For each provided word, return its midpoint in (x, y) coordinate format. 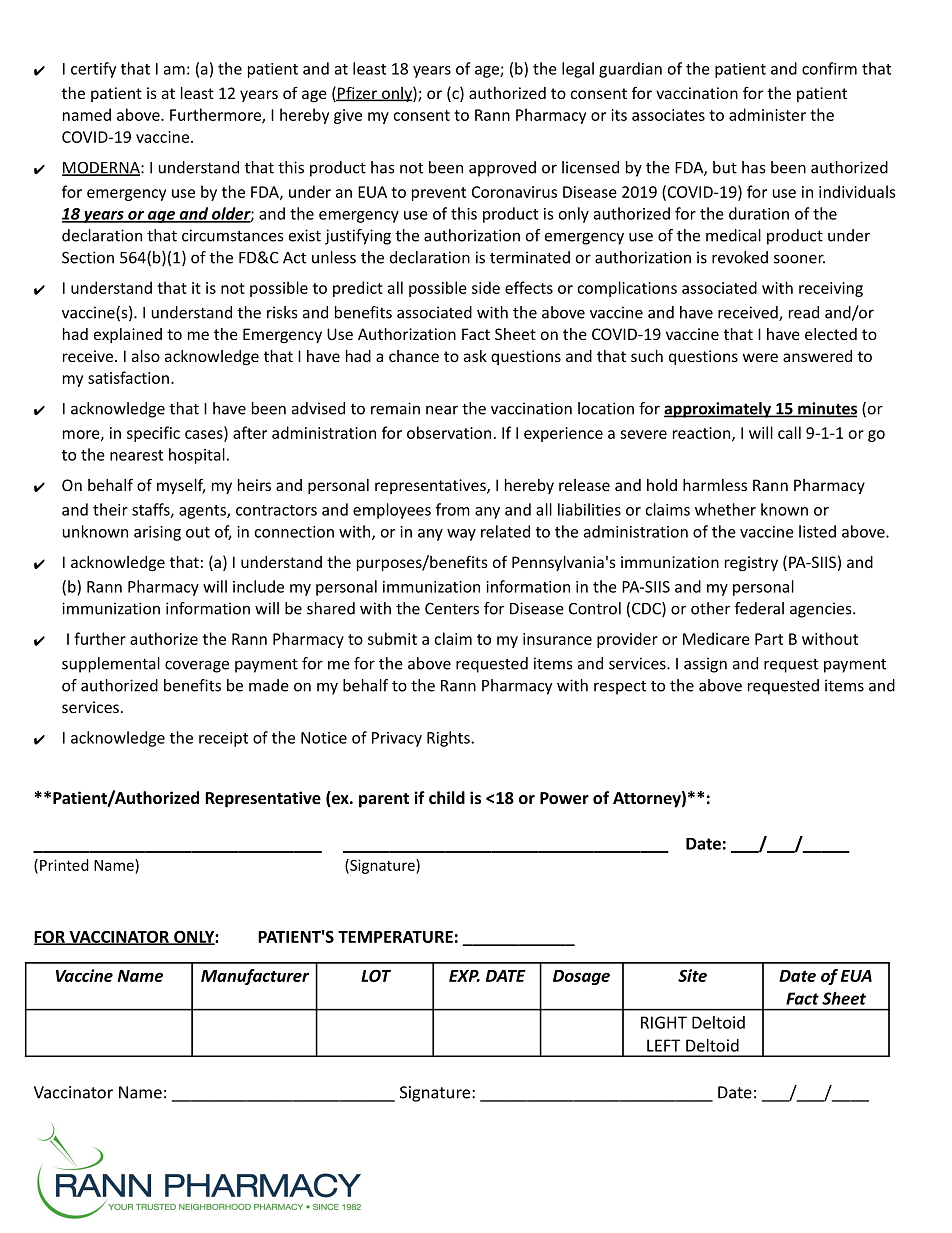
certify (93, 70)
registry (751, 563)
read (804, 312)
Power (564, 798)
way (461, 535)
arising (157, 533)
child (447, 797)
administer (767, 114)
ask (475, 356)
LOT (376, 975)
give (348, 116)
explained (128, 335)
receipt (223, 739)
